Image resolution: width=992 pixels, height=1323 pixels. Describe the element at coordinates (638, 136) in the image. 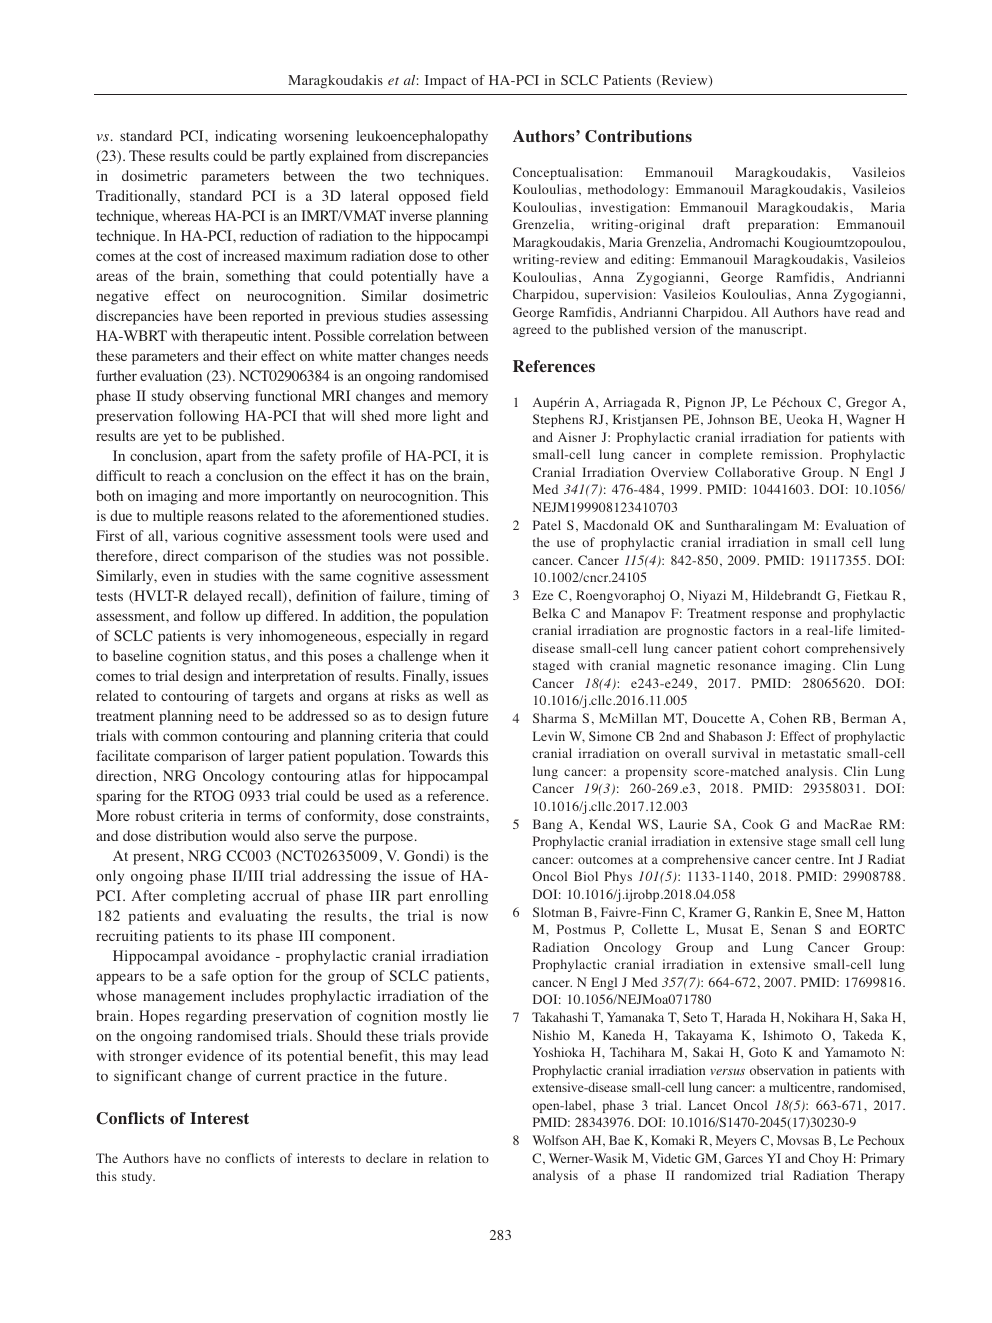

I see `Contributions` at that location.
